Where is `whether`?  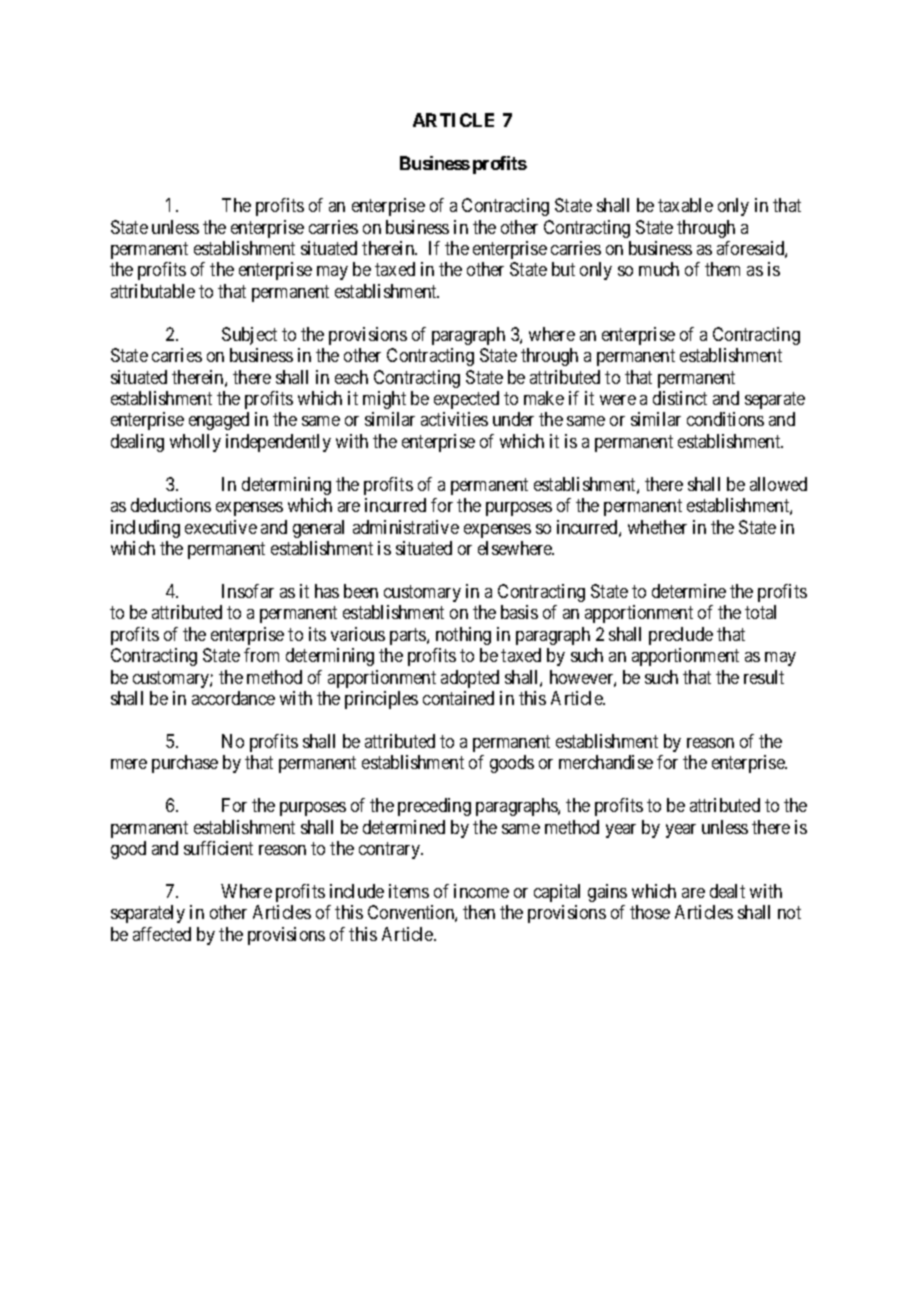
whether is located at coordinates (657, 527).
